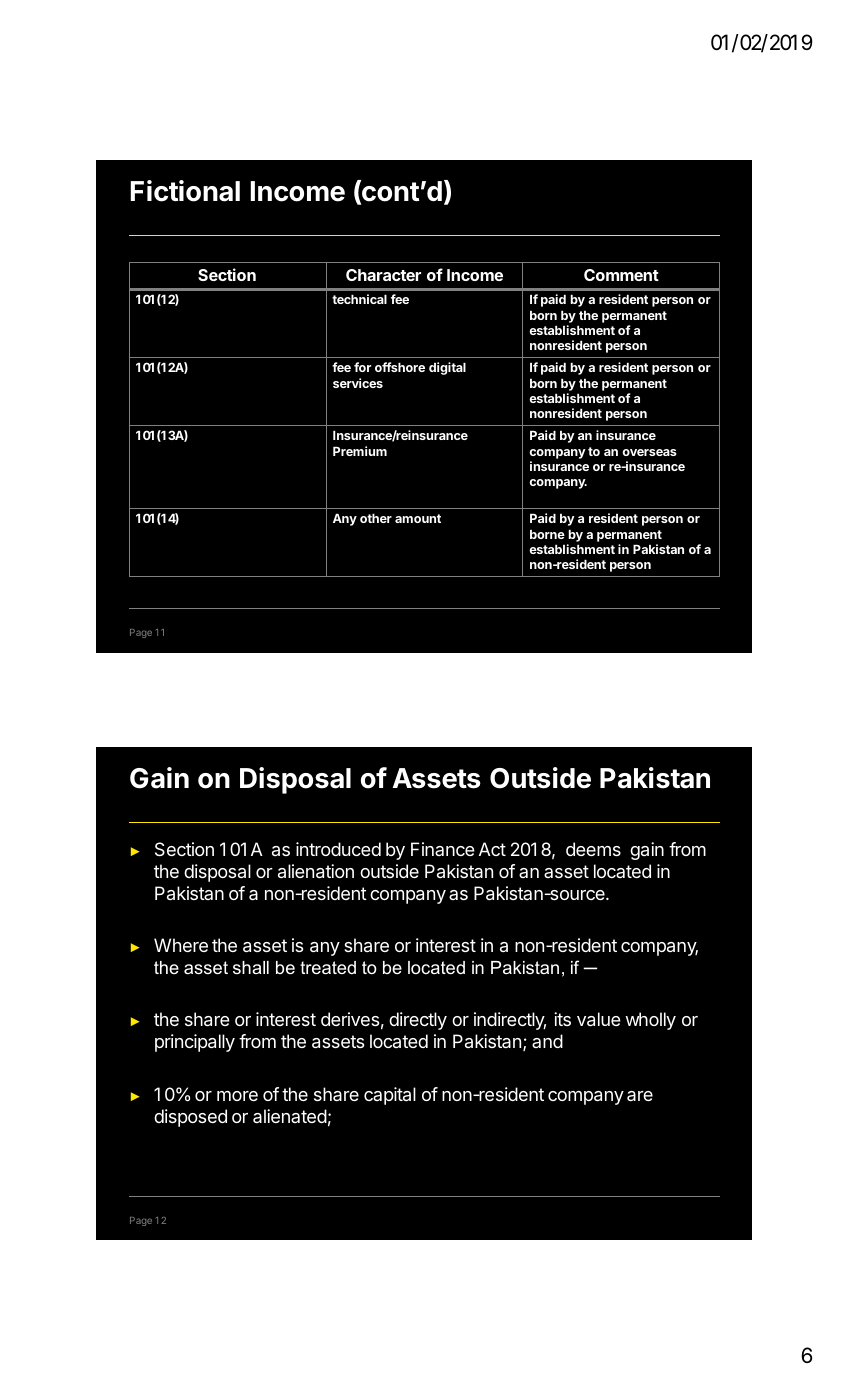 This screenshot has height=1400, width=849. What do you see at coordinates (599, 1019) in the screenshot?
I see `value` at bounding box center [599, 1019].
